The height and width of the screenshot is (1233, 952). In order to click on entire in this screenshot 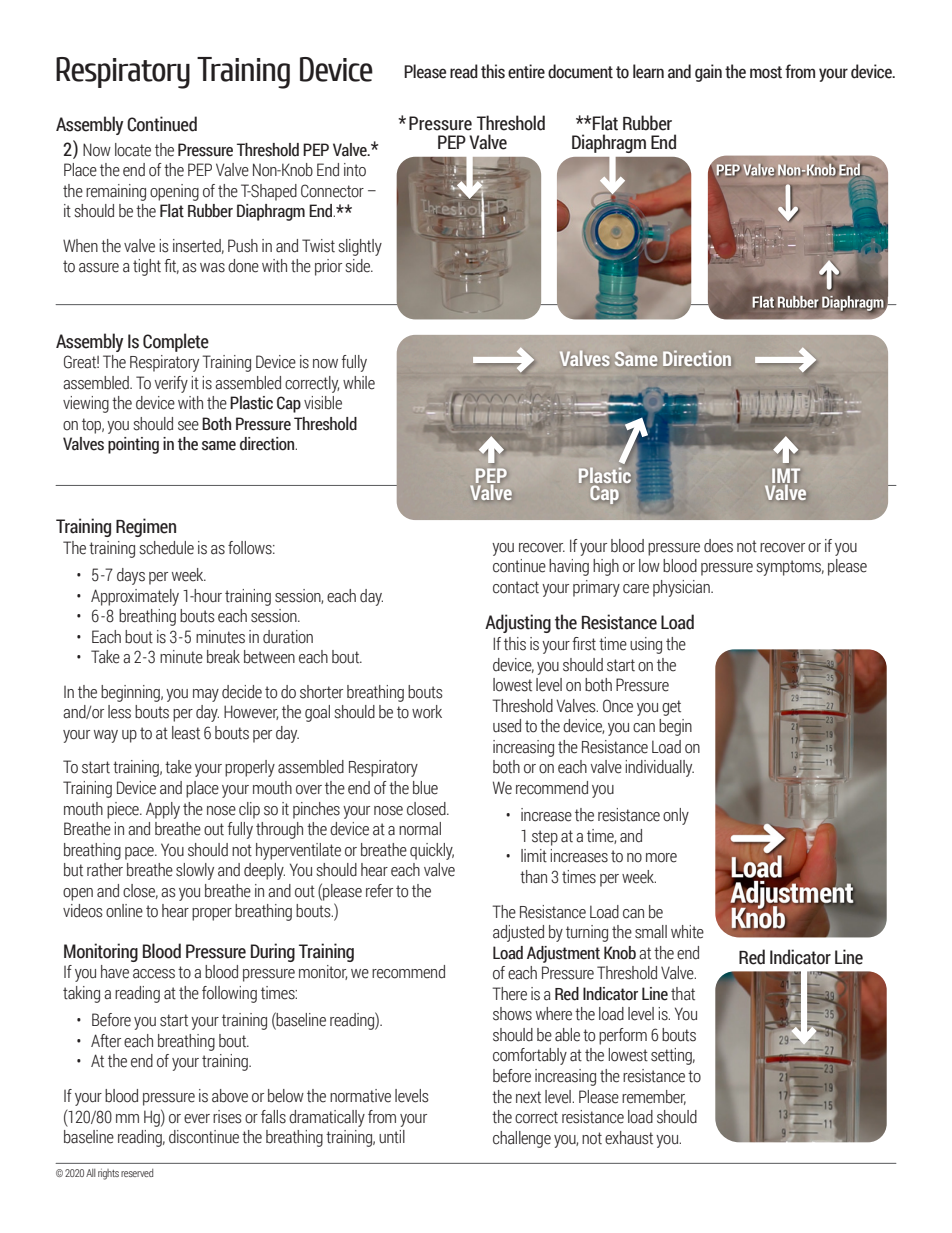, I will do `click(526, 71)`.
